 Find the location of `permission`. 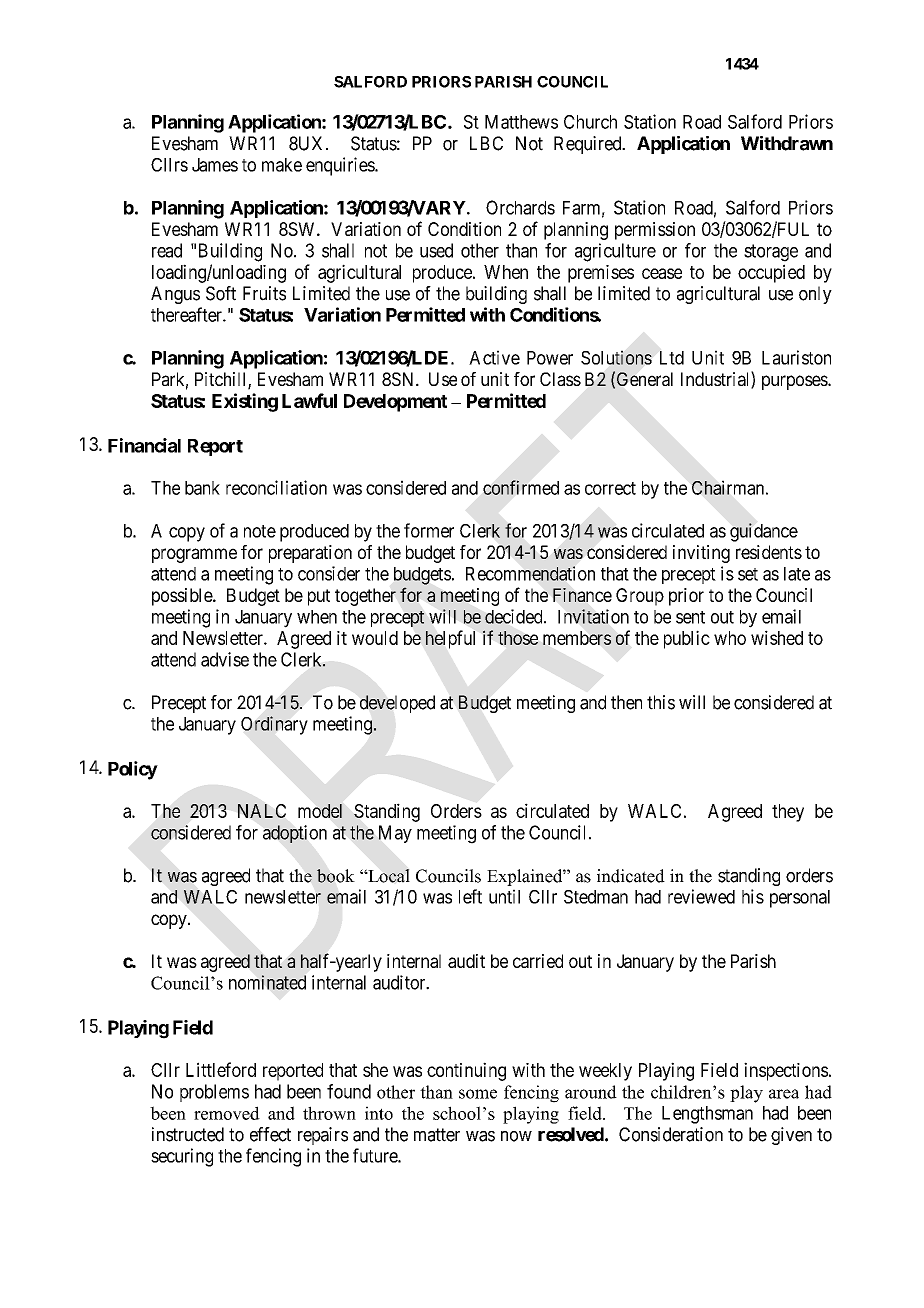

permission is located at coordinates (655, 231).
